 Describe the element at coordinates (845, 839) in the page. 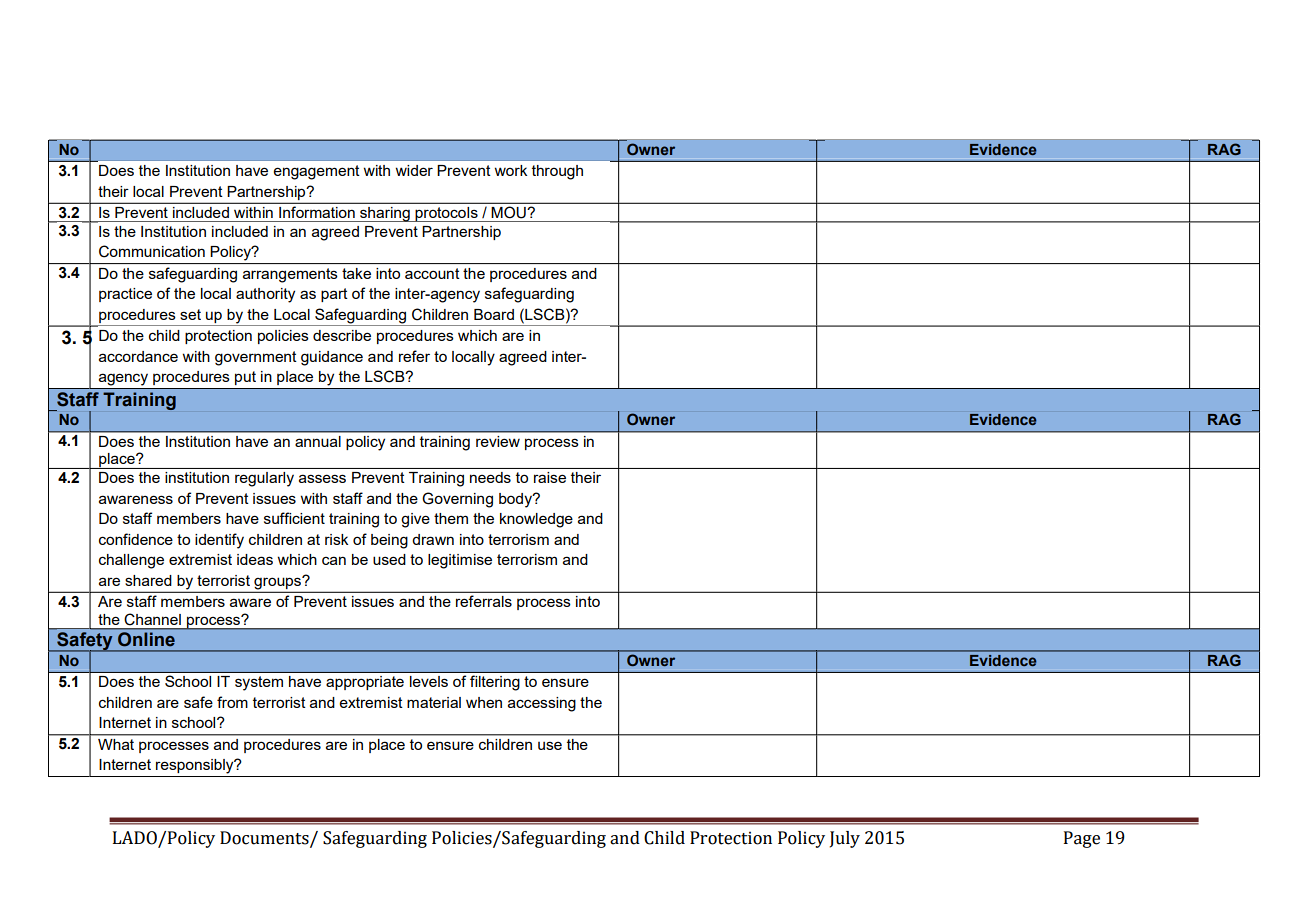

I see `July` at that location.
